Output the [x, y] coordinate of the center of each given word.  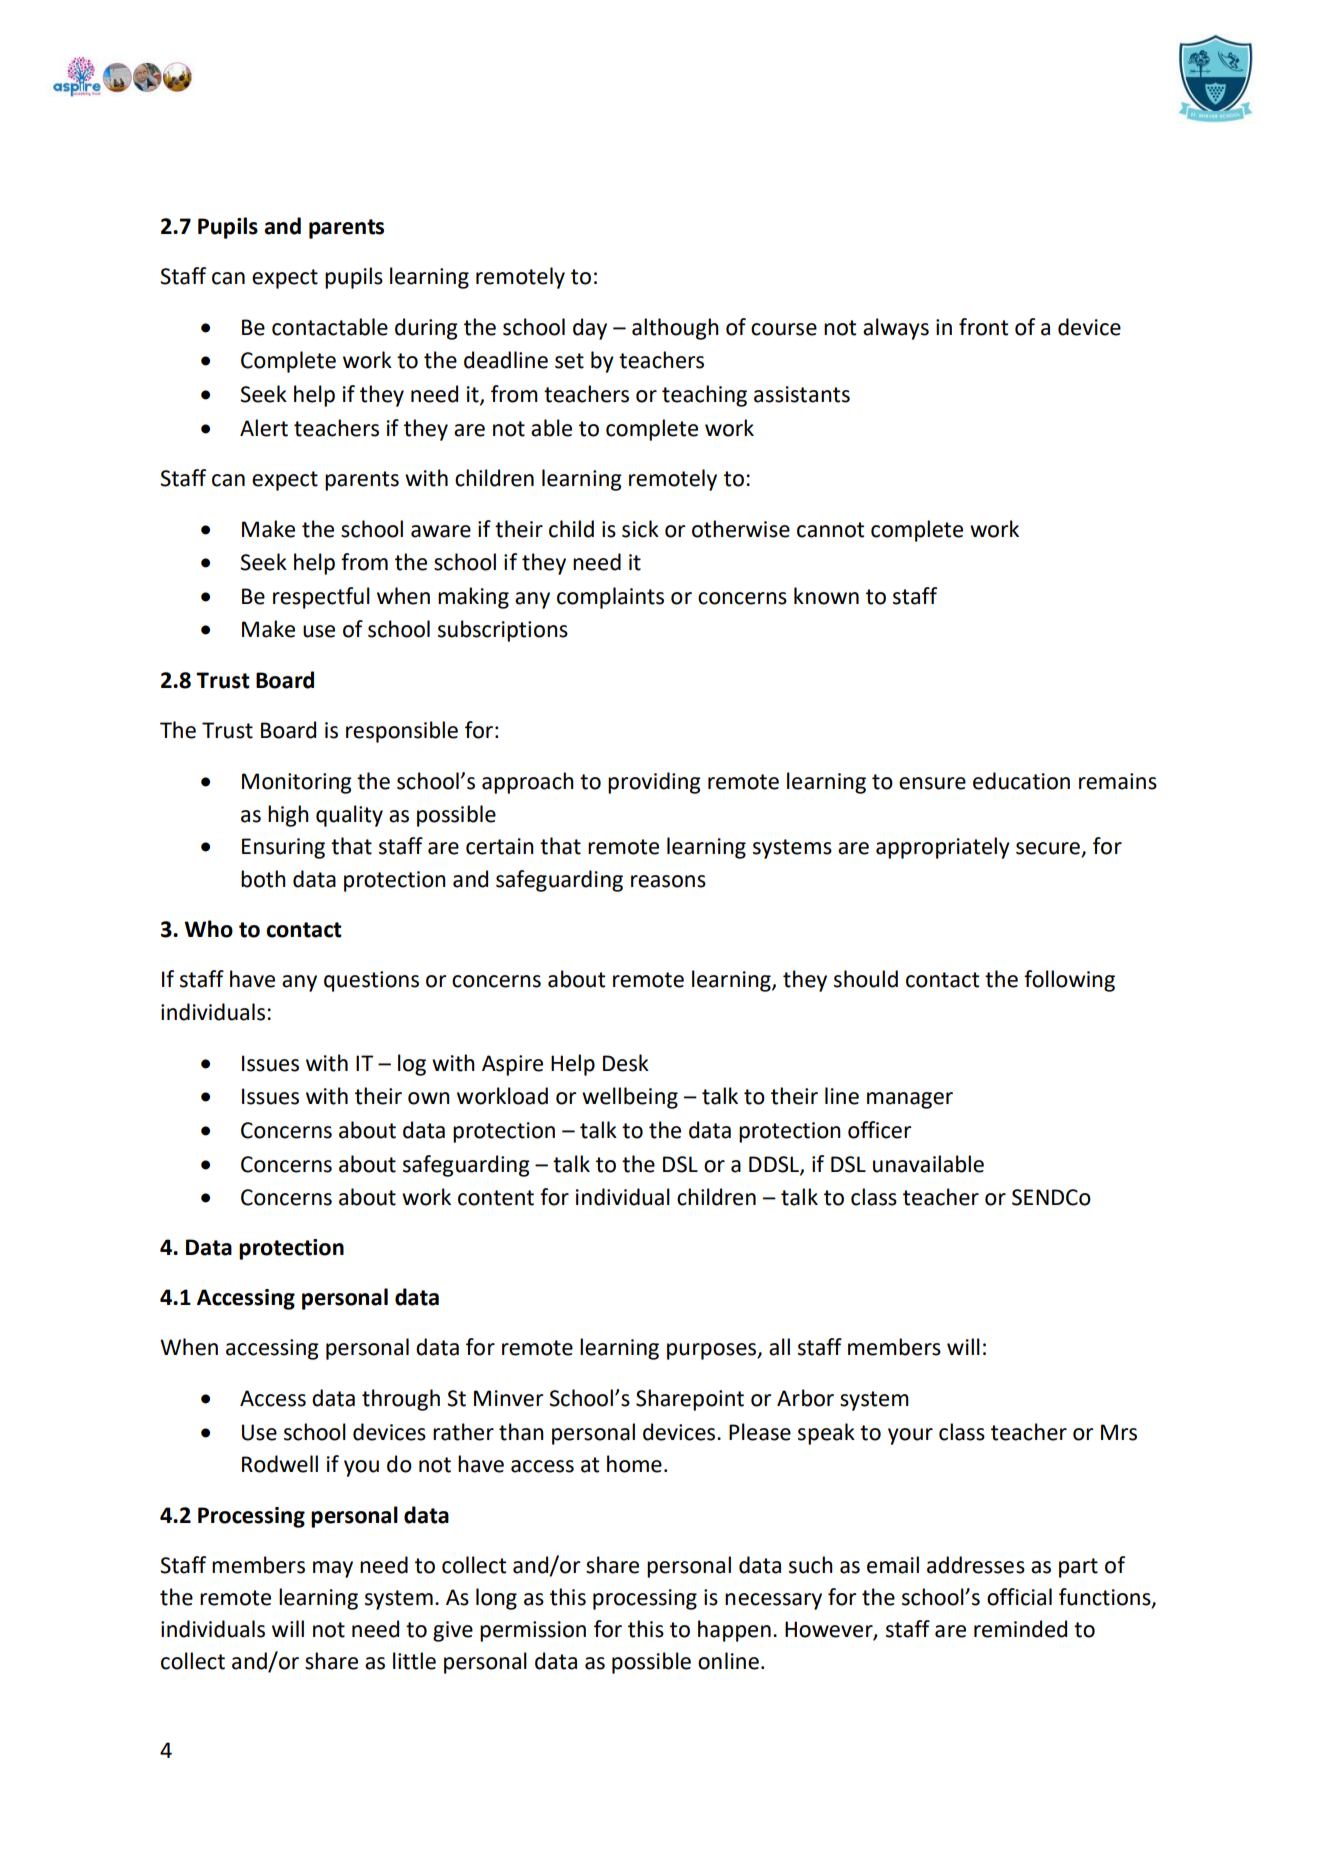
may [333, 1569]
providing [654, 783]
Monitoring [297, 783]
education [1021, 781]
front [983, 327]
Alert [264, 428]
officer [880, 1130]
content [496, 1198]
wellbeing [630, 1098]
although [675, 329]
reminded [1020, 1629]
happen [734, 1631]
